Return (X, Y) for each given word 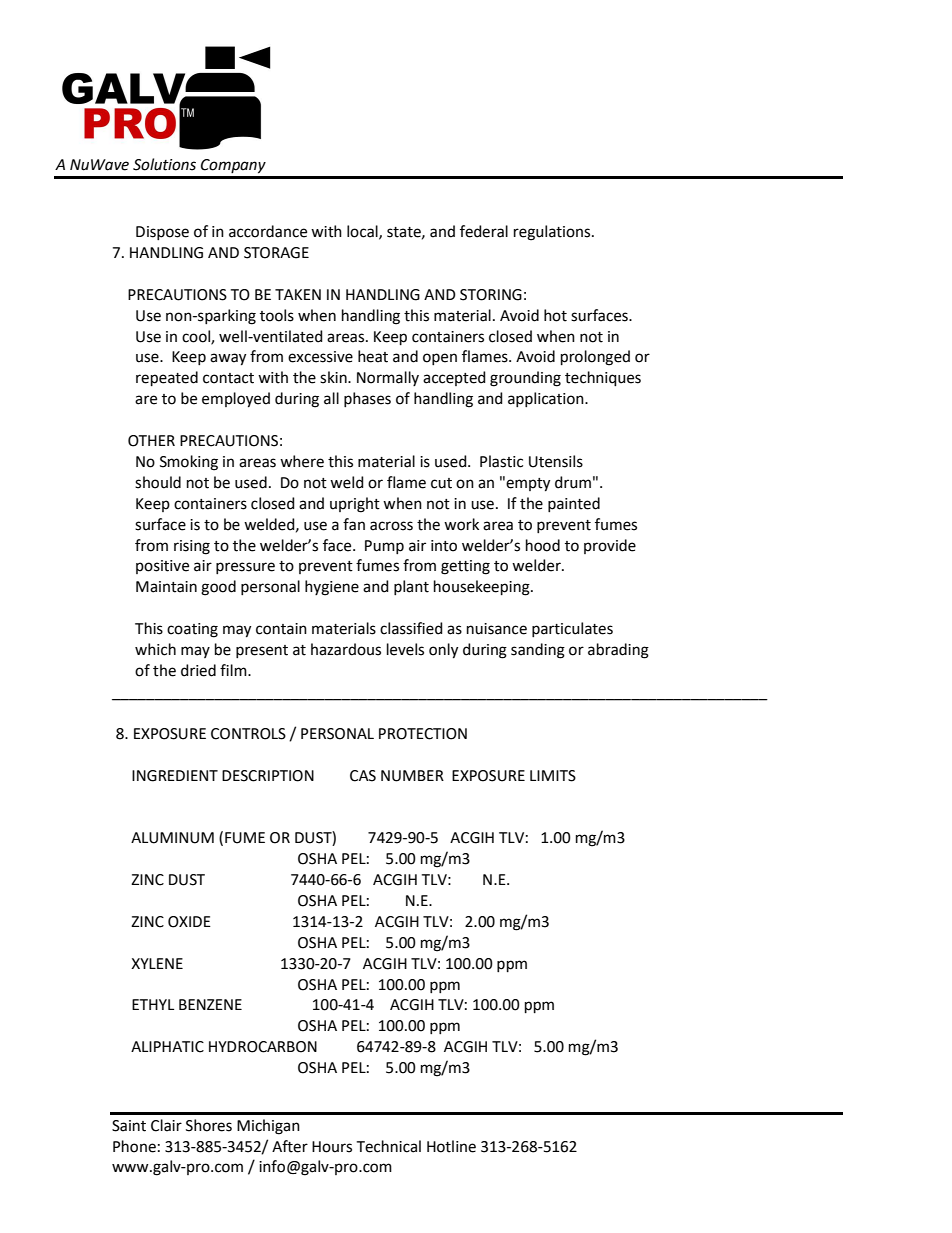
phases (367, 399)
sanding (538, 651)
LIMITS (553, 776)
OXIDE (189, 922)
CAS (363, 776)
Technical (389, 1146)
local (363, 232)
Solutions (164, 164)
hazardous (346, 649)
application (547, 399)
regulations (553, 233)
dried (198, 670)
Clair (166, 1125)
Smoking (189, 463)
